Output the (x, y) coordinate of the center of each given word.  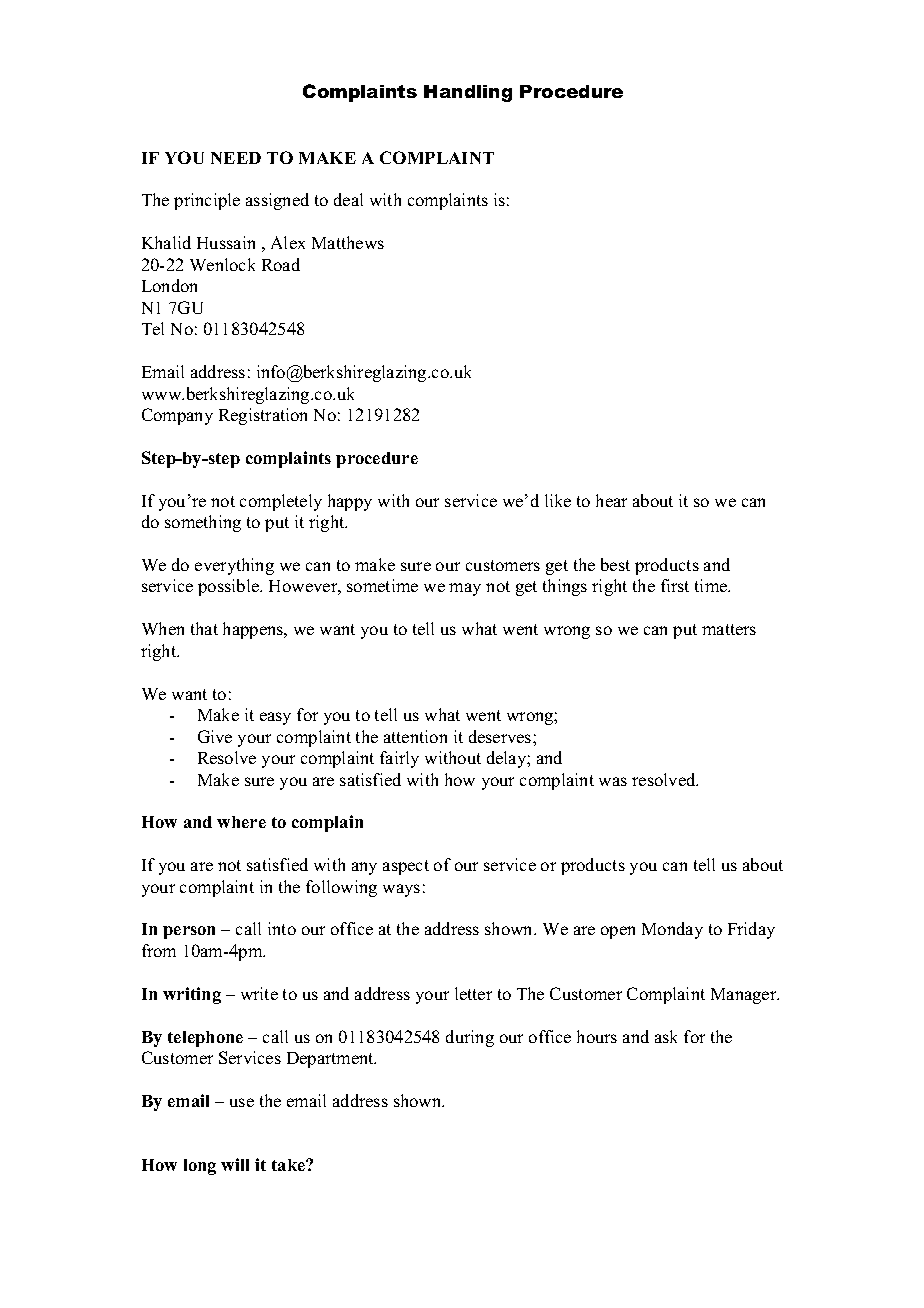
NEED (236, 158)
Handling (468, 93)
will (235, 1164)
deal (348, 199)
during (470, 1038)
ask (666, 1036)
